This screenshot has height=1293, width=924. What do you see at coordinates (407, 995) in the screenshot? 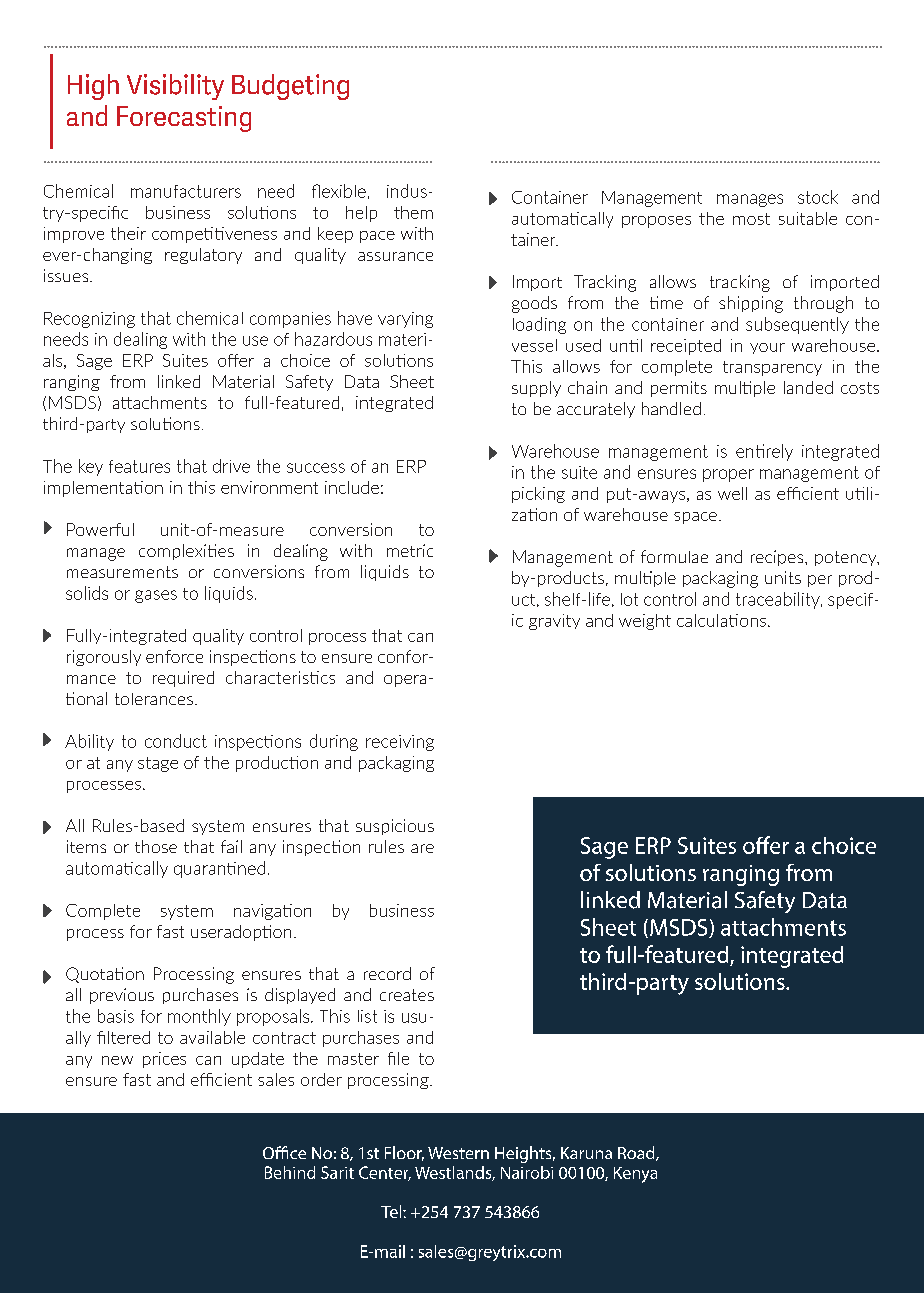
I see `creates` at bounding box center [407, 995].
